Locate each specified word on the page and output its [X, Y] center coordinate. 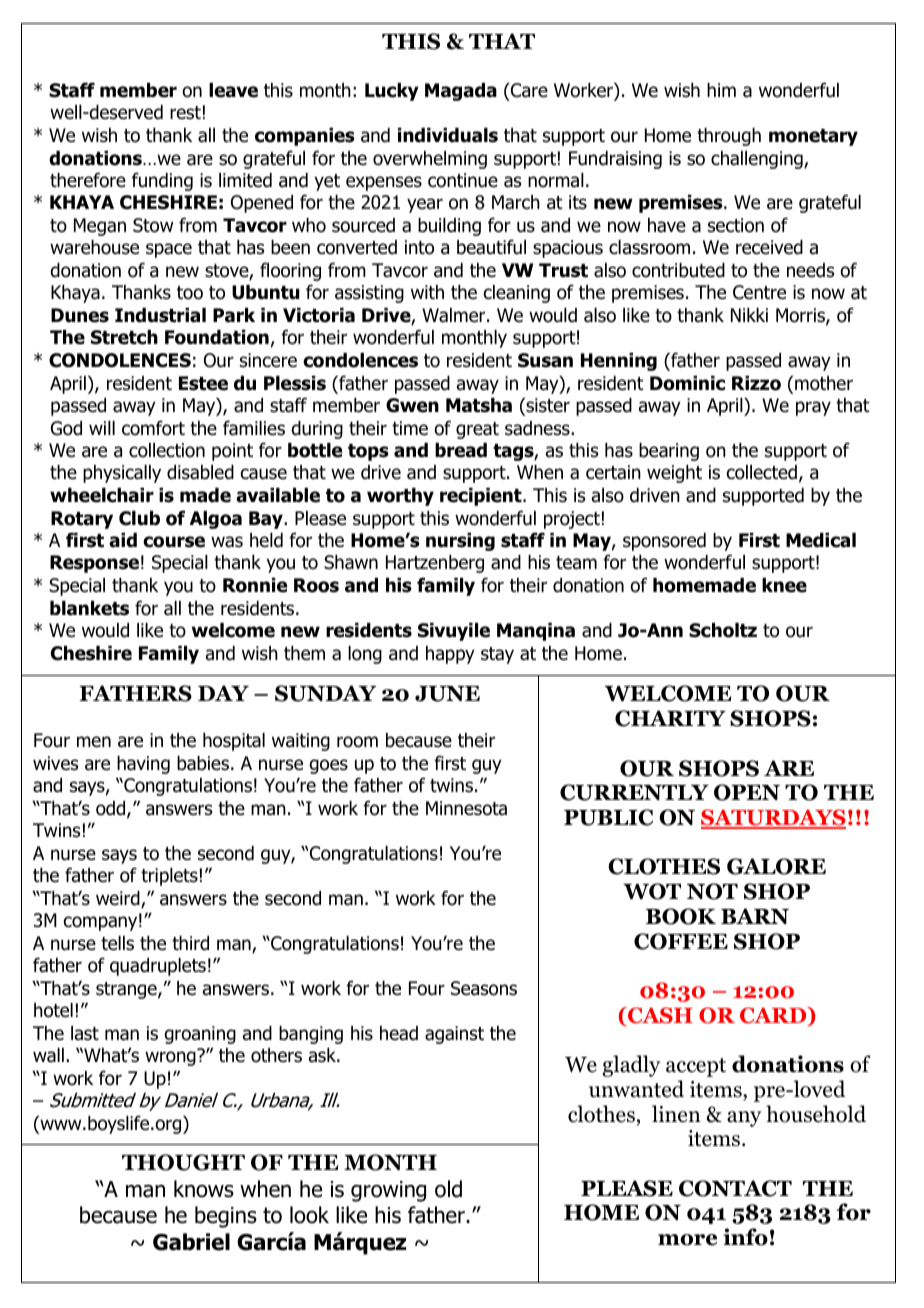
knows [204, 1189]
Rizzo [756, 383]
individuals [448, 135]
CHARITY [670, 718]
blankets [89, 608]
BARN [755, 916]
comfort [153, 428]
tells [117, 943]
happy [450, 655]
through [729, 137]
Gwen [412, 405]
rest [185, 113]
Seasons [484, 988]
